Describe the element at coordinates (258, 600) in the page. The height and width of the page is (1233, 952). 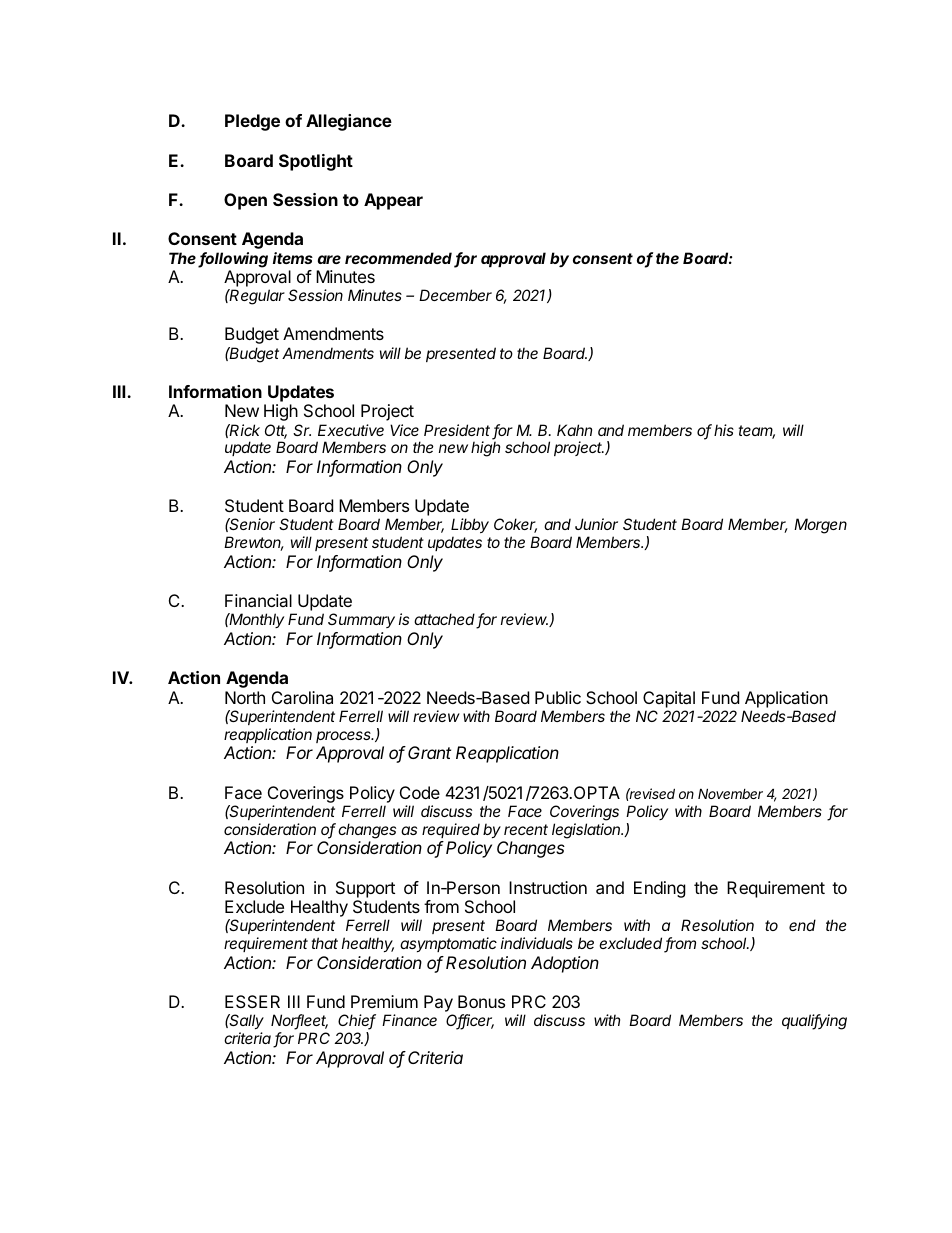
I see `Financial` at that location.
